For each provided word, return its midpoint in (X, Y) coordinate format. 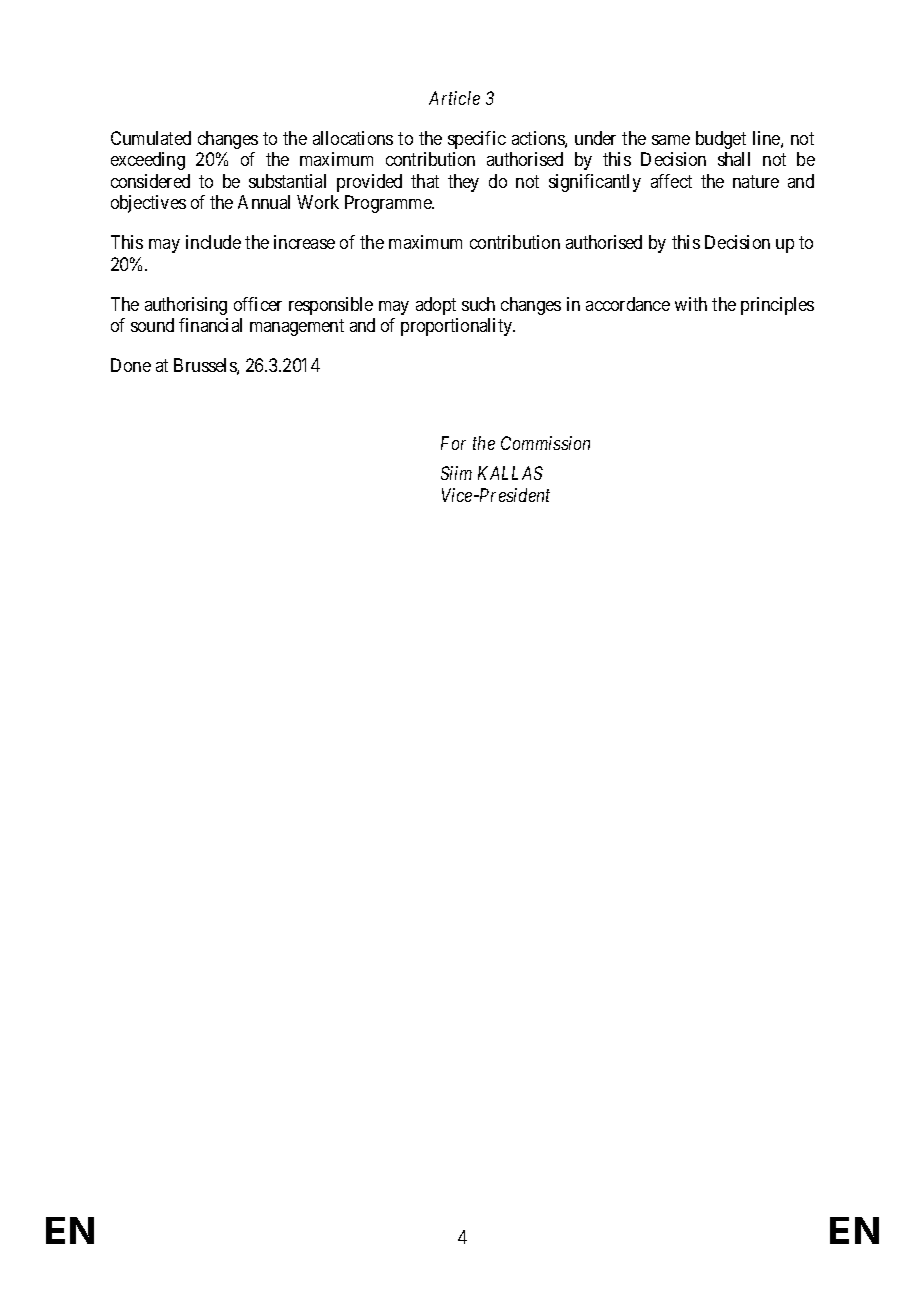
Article (454, 98)
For (453, 443)
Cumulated (151, 138)
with (691, 304)
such (478, 304)
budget (721, 140)
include (213, 242)
